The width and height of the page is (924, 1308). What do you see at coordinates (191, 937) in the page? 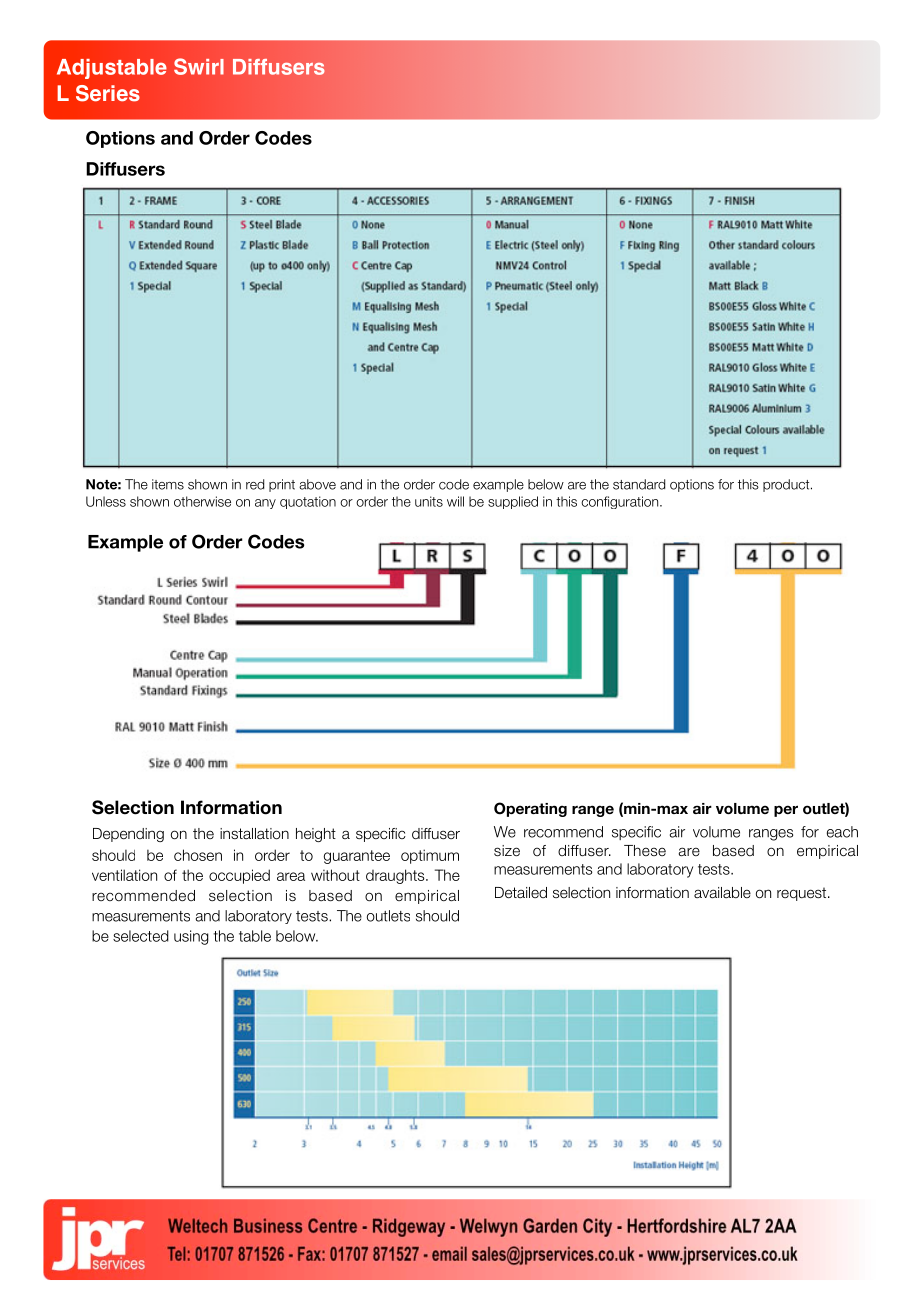
I see `using` at bounding box center [191, 937].
